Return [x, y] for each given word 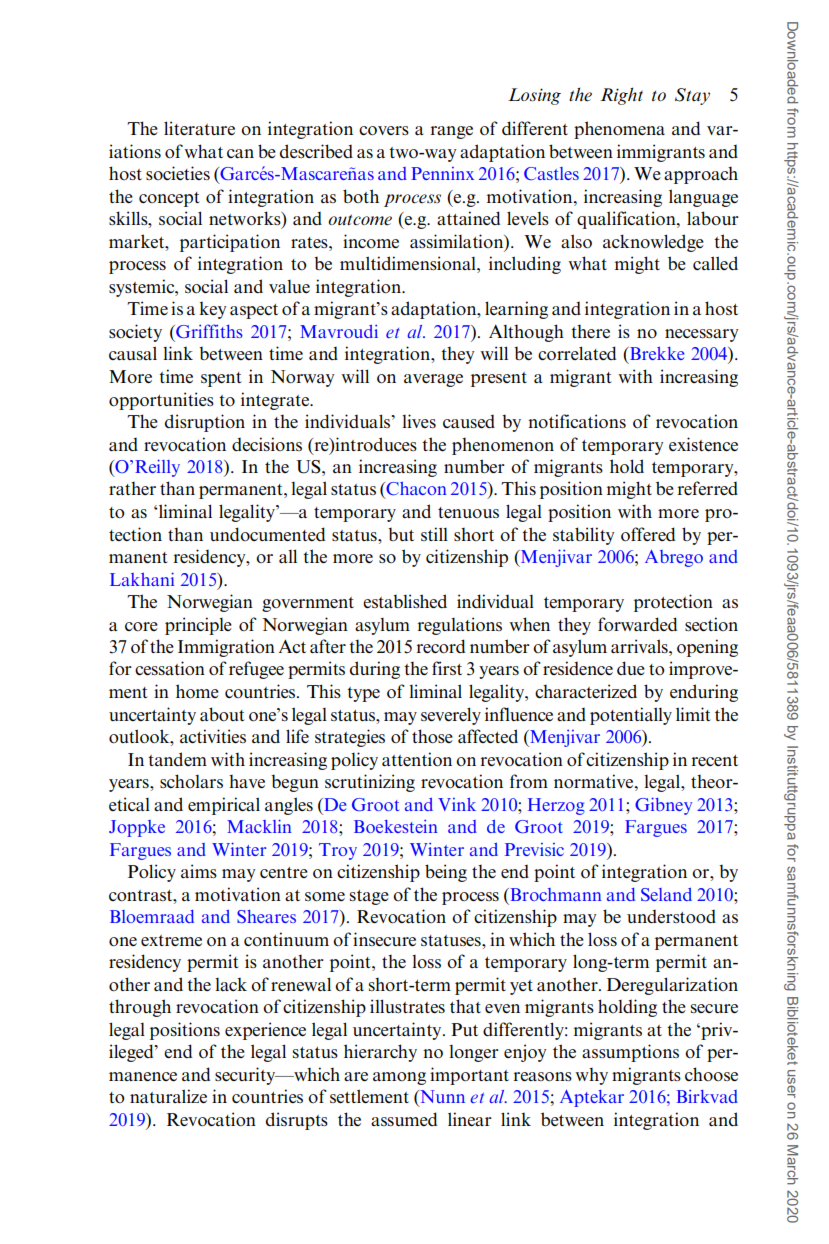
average [433, 380]
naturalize [168, 1096]
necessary [701, 335]
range [452, 132]
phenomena [619, 130]
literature [199, 128]
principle [198, 626]
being [446, 873]
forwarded [637, 624]
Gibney [663, 806]
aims [199, 871]
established [405, 601]
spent [221, 379]
